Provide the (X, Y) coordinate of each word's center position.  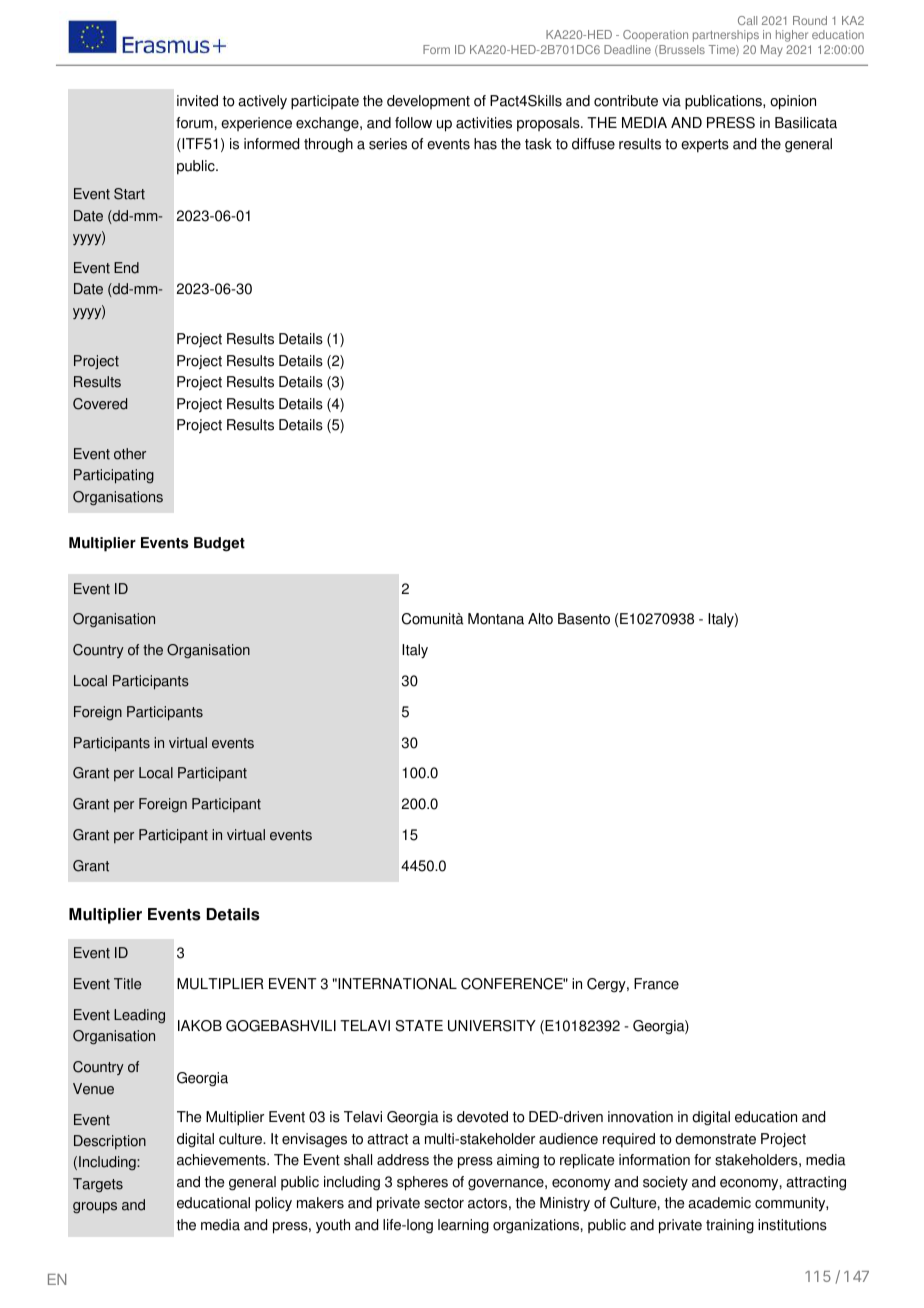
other (130, 454)
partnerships (726, 36)
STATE (419, 1026)
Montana (496, 619)
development (428, 102)
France (656, 984)
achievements (222, 1160)
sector (444, 1203)
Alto (540, 619)
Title (127, 984)
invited (197, 101)
